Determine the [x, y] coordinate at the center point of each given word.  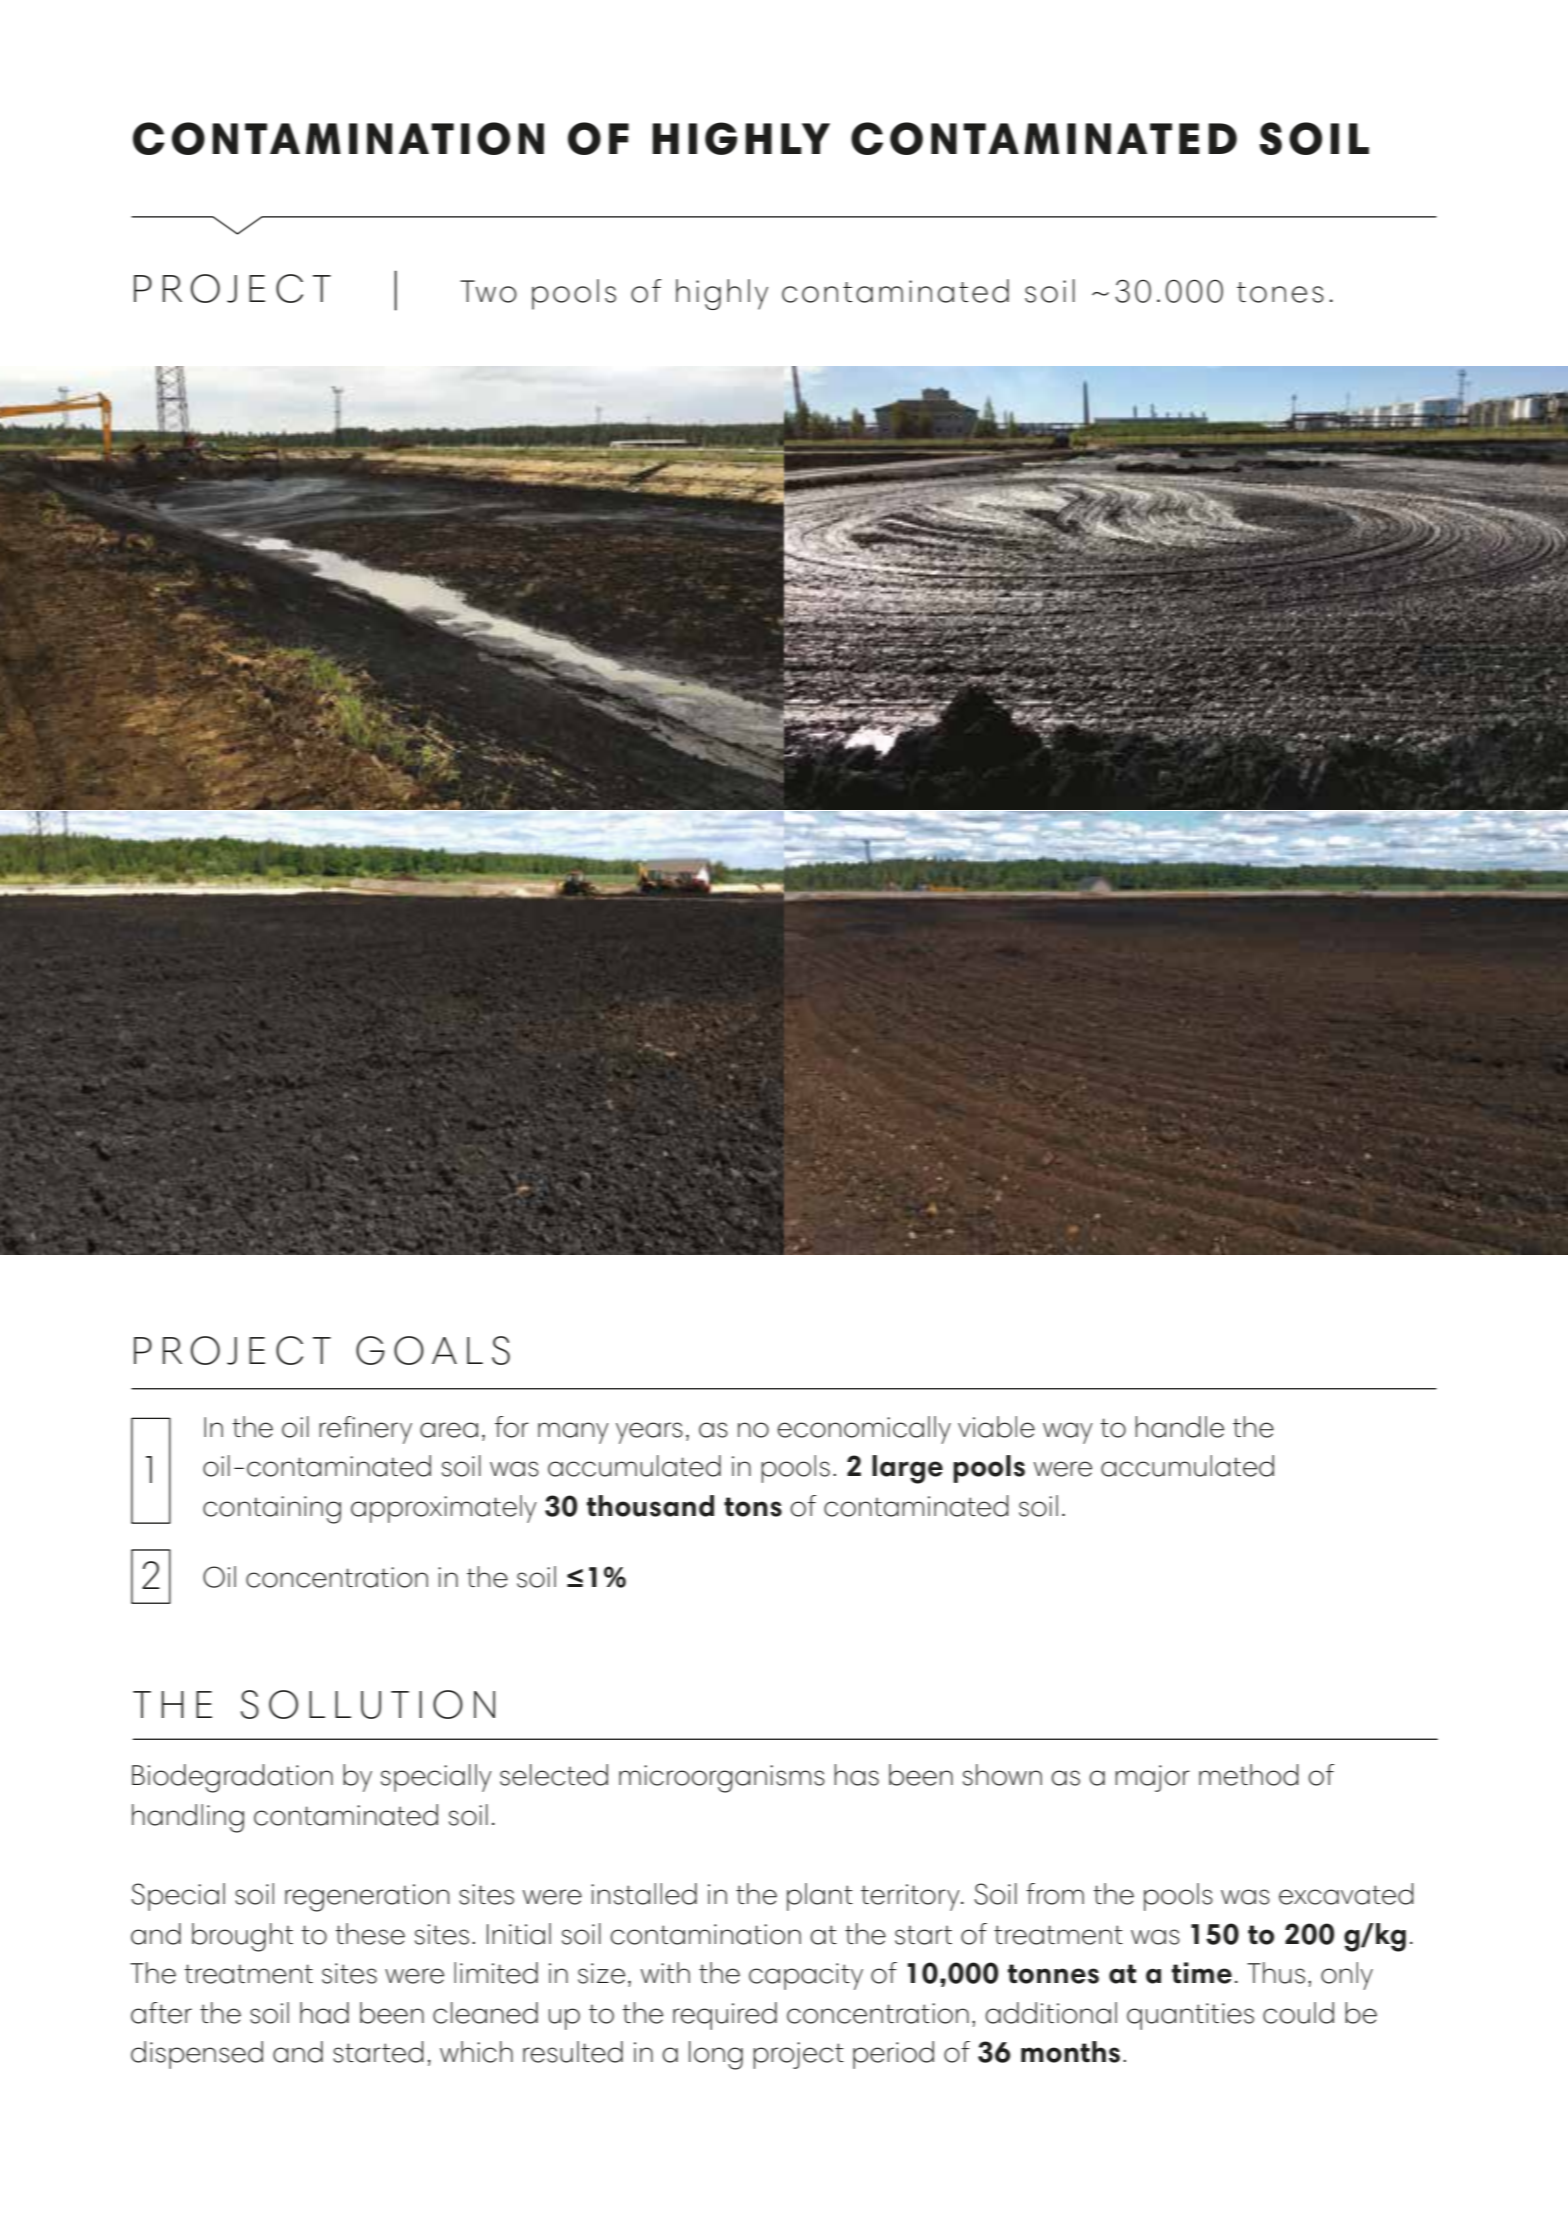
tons [753, 1507]
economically [864, 1430]
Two [488, 291]
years [649, 1433]
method [1249, 1775]
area [449, 1430]
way [1068, 1433]
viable [996, 1427]
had [324, 2013]
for [512, 1427]
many [573, 1433]
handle [1179, 1427]
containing [272, 1510]
